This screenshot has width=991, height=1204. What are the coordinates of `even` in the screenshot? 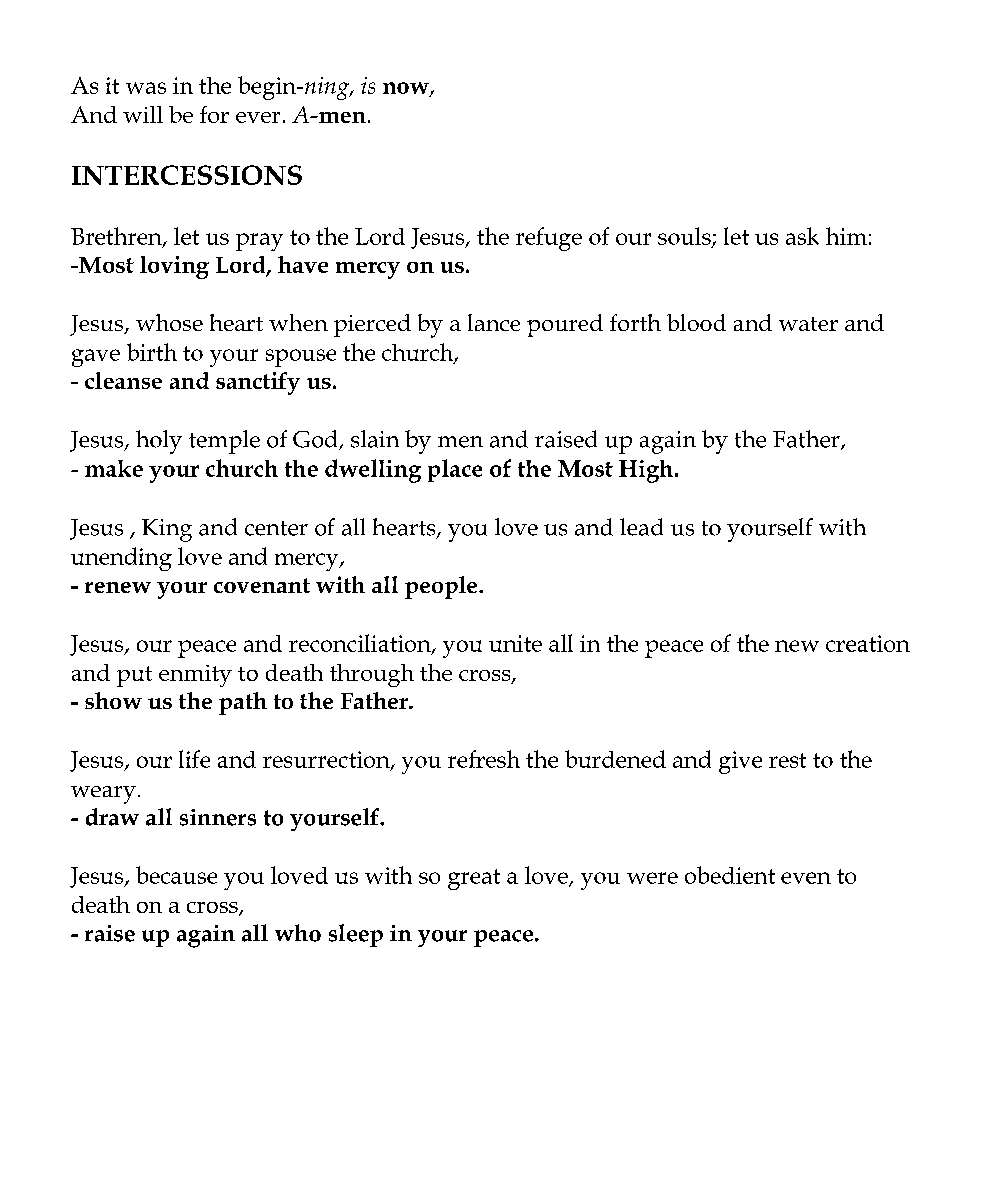 It's located at (806, 878).
